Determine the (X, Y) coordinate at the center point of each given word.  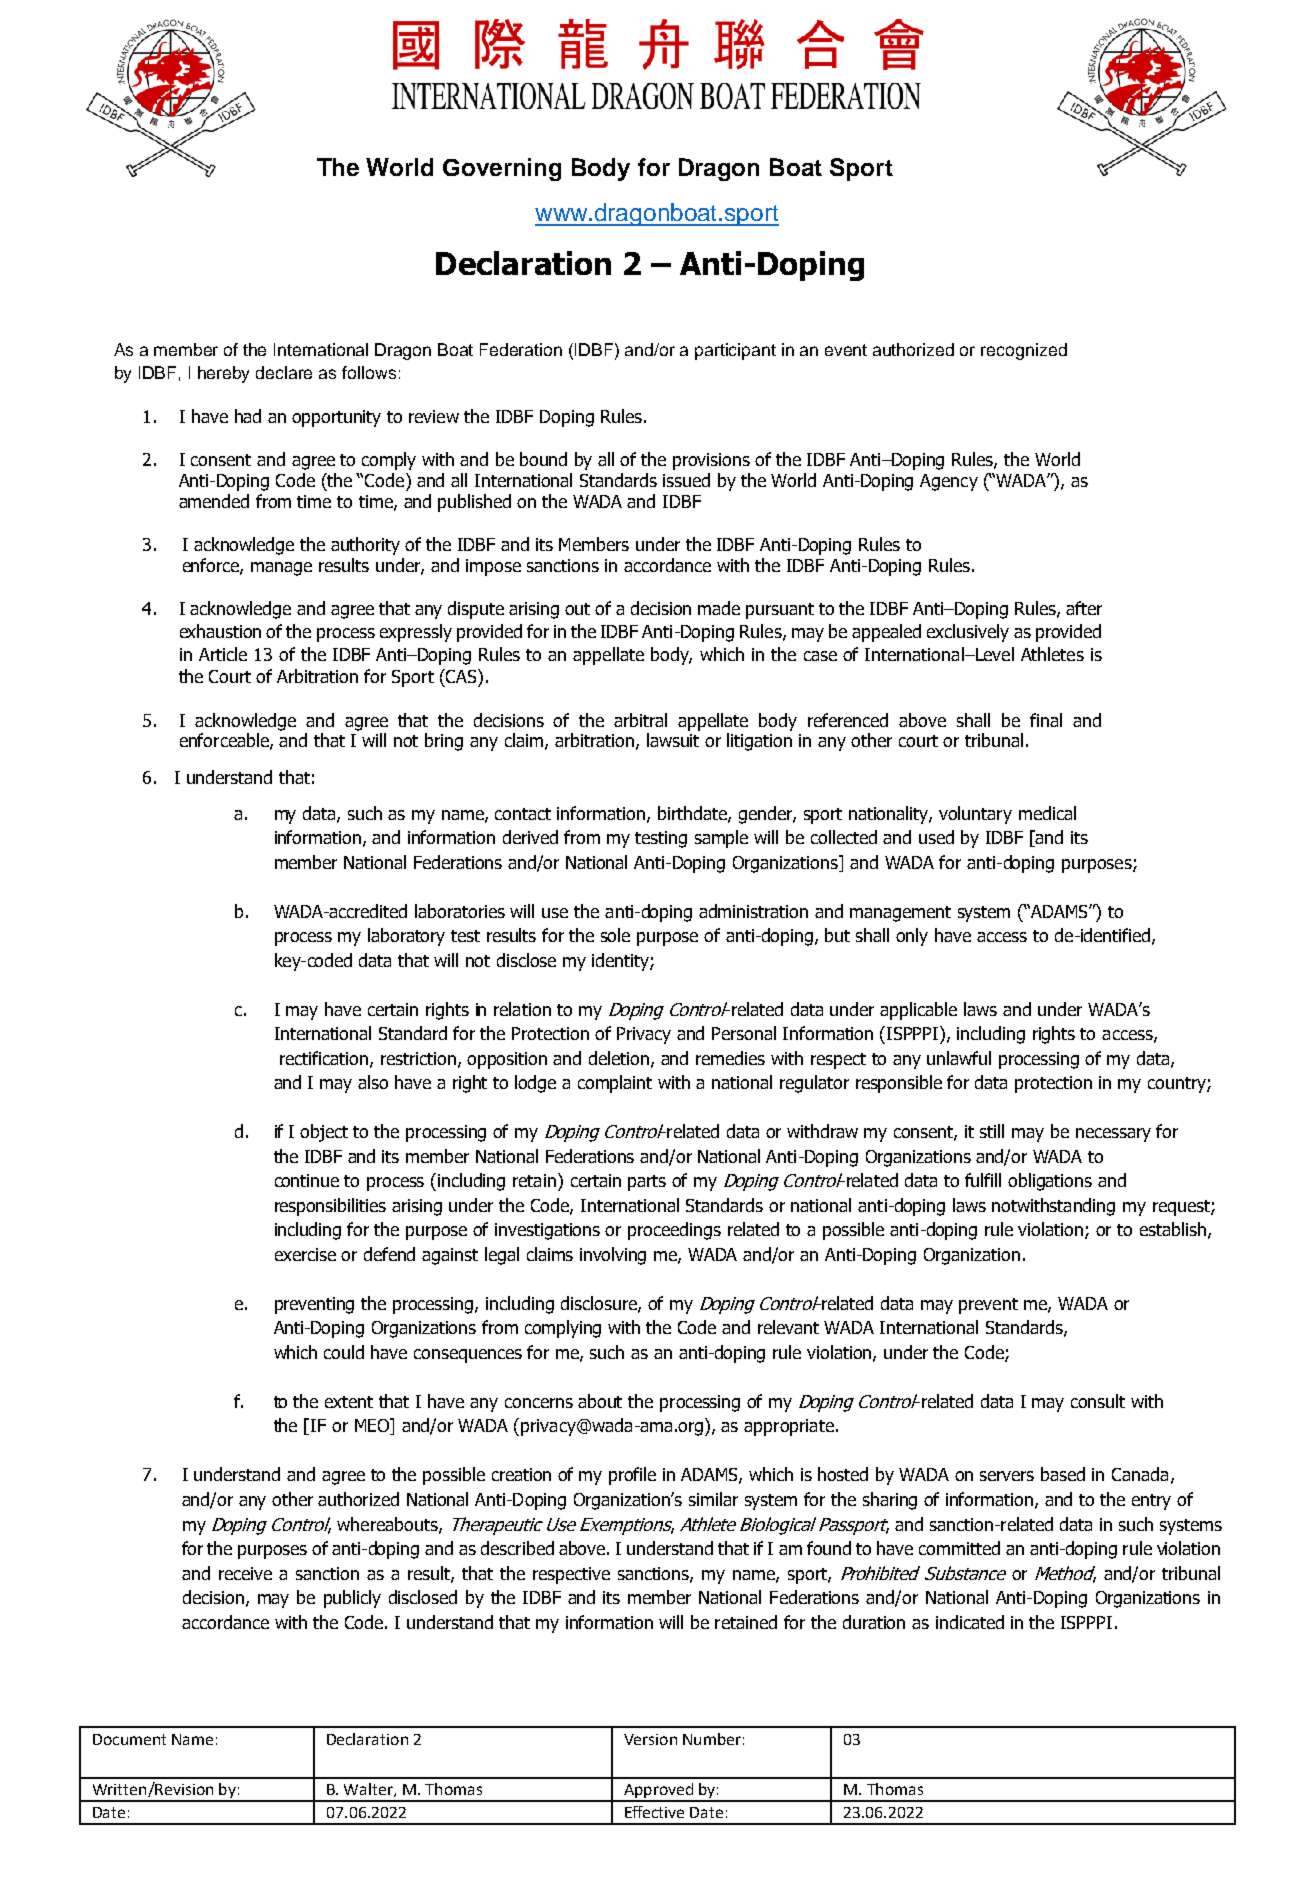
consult (1098, 1401)
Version (650, 1739)
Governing (502, 169)
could (344, 1352)
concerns (539, 1403)
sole (615, 935)
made (719, 608)
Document (129, 1739)
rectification (324, 1058)
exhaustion (220, 631)
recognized (1024, 351)
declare (284, 372)
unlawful (959, 1058)
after (1084, 608)
